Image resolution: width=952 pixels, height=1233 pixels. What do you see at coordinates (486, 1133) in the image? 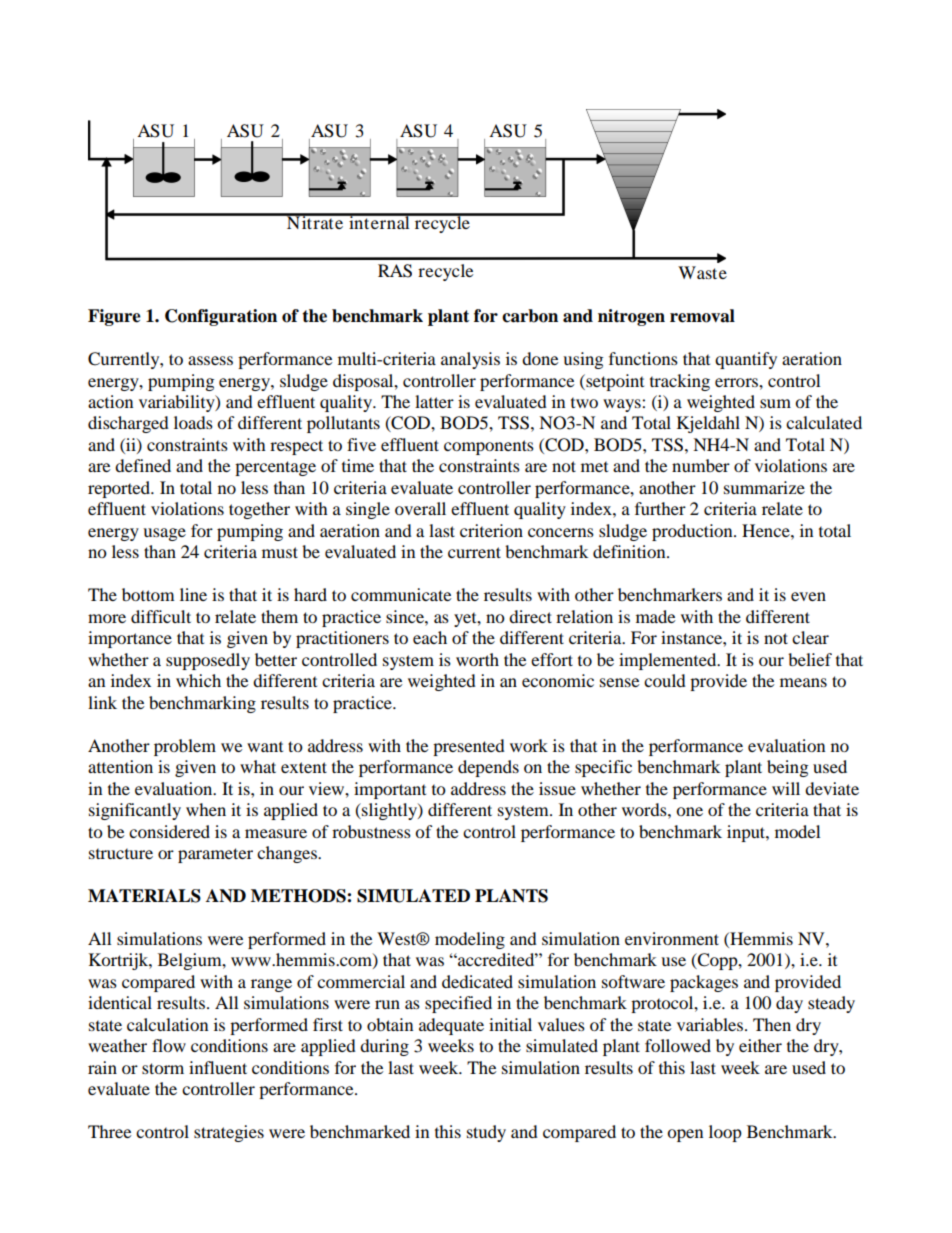
I see `study` at bounding box center [486, 1133].
